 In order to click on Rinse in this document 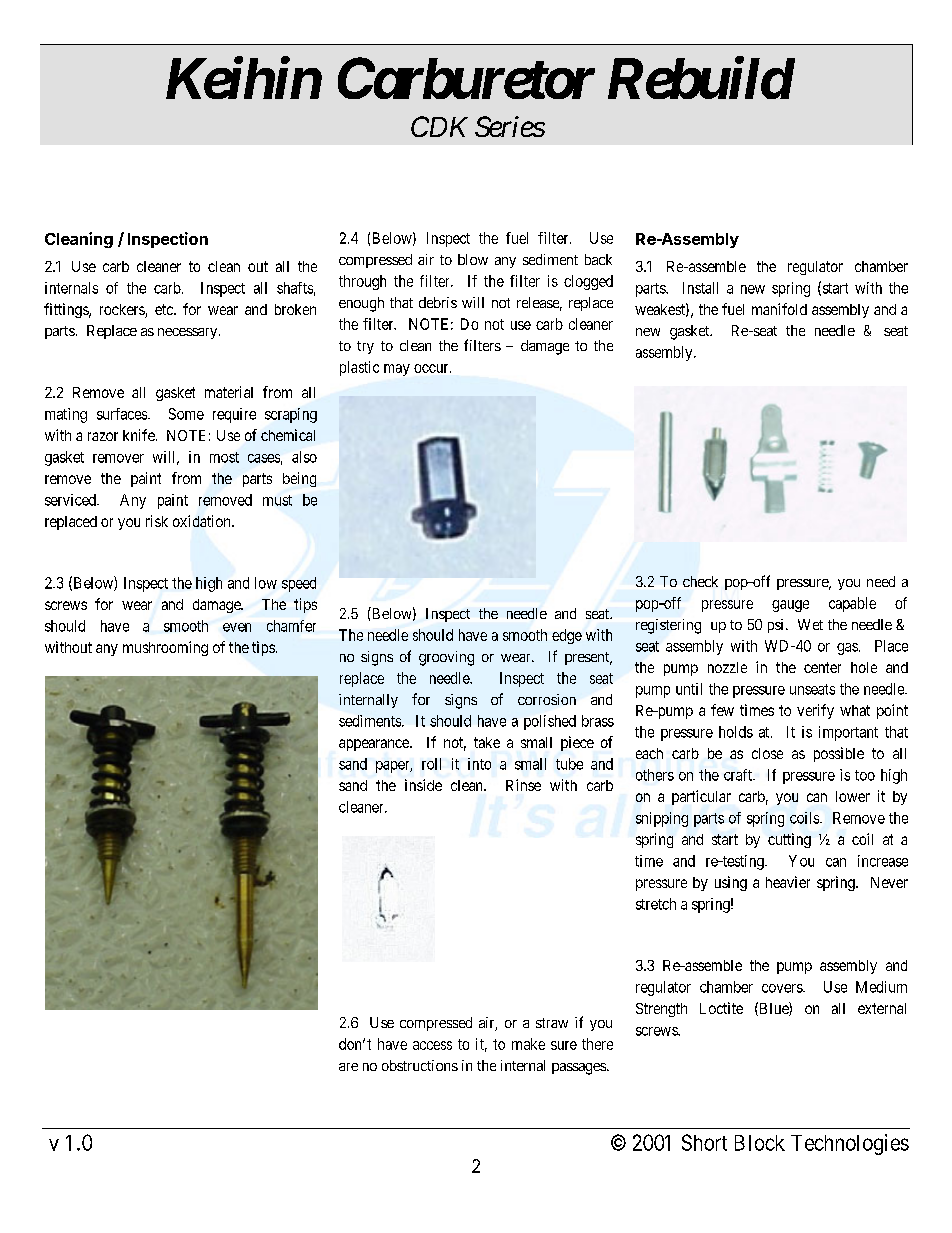, I will do `click(523, 785)`.
